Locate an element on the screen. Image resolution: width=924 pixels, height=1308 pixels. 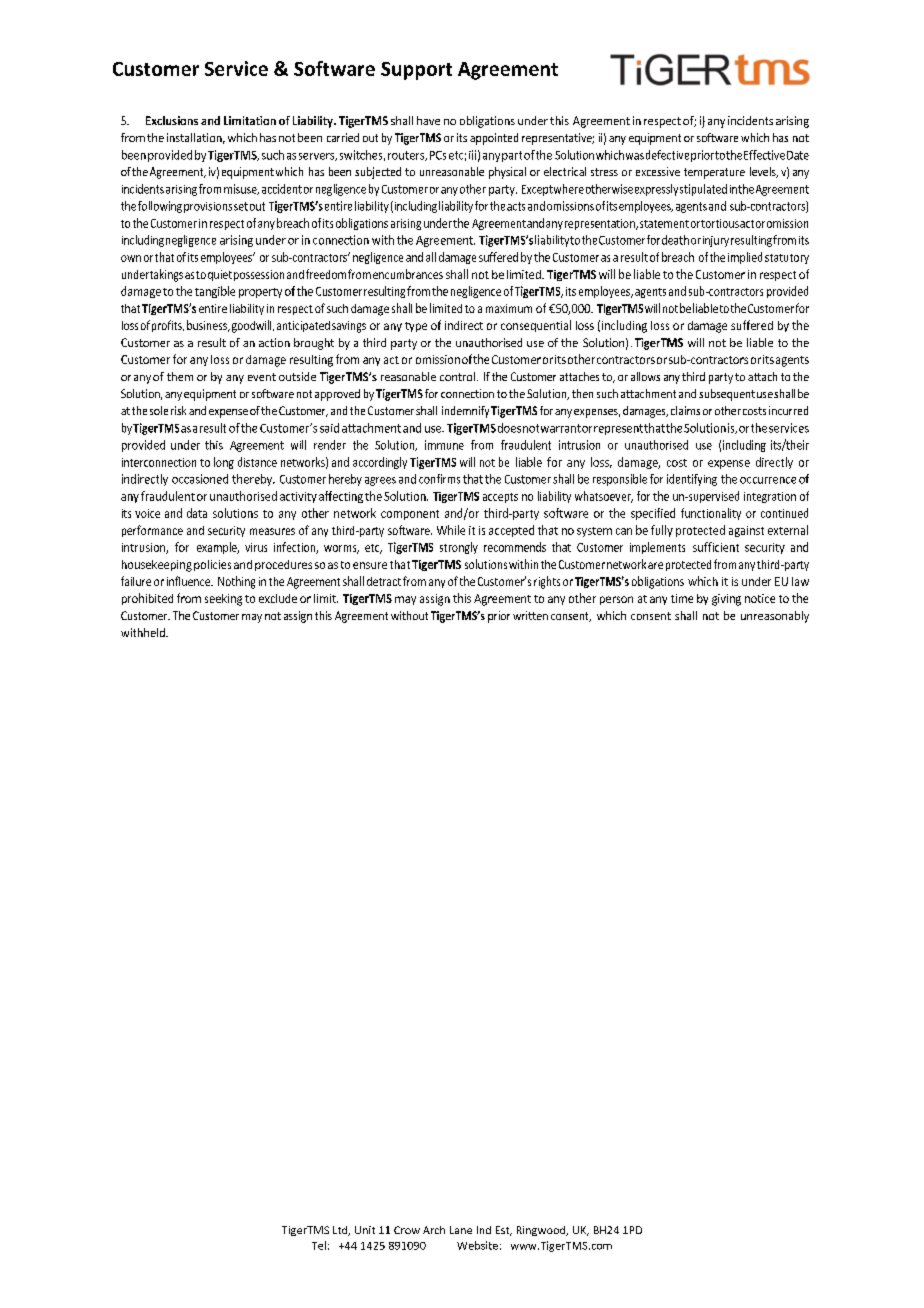
Exclusions is located at coordinates (172, 120).
